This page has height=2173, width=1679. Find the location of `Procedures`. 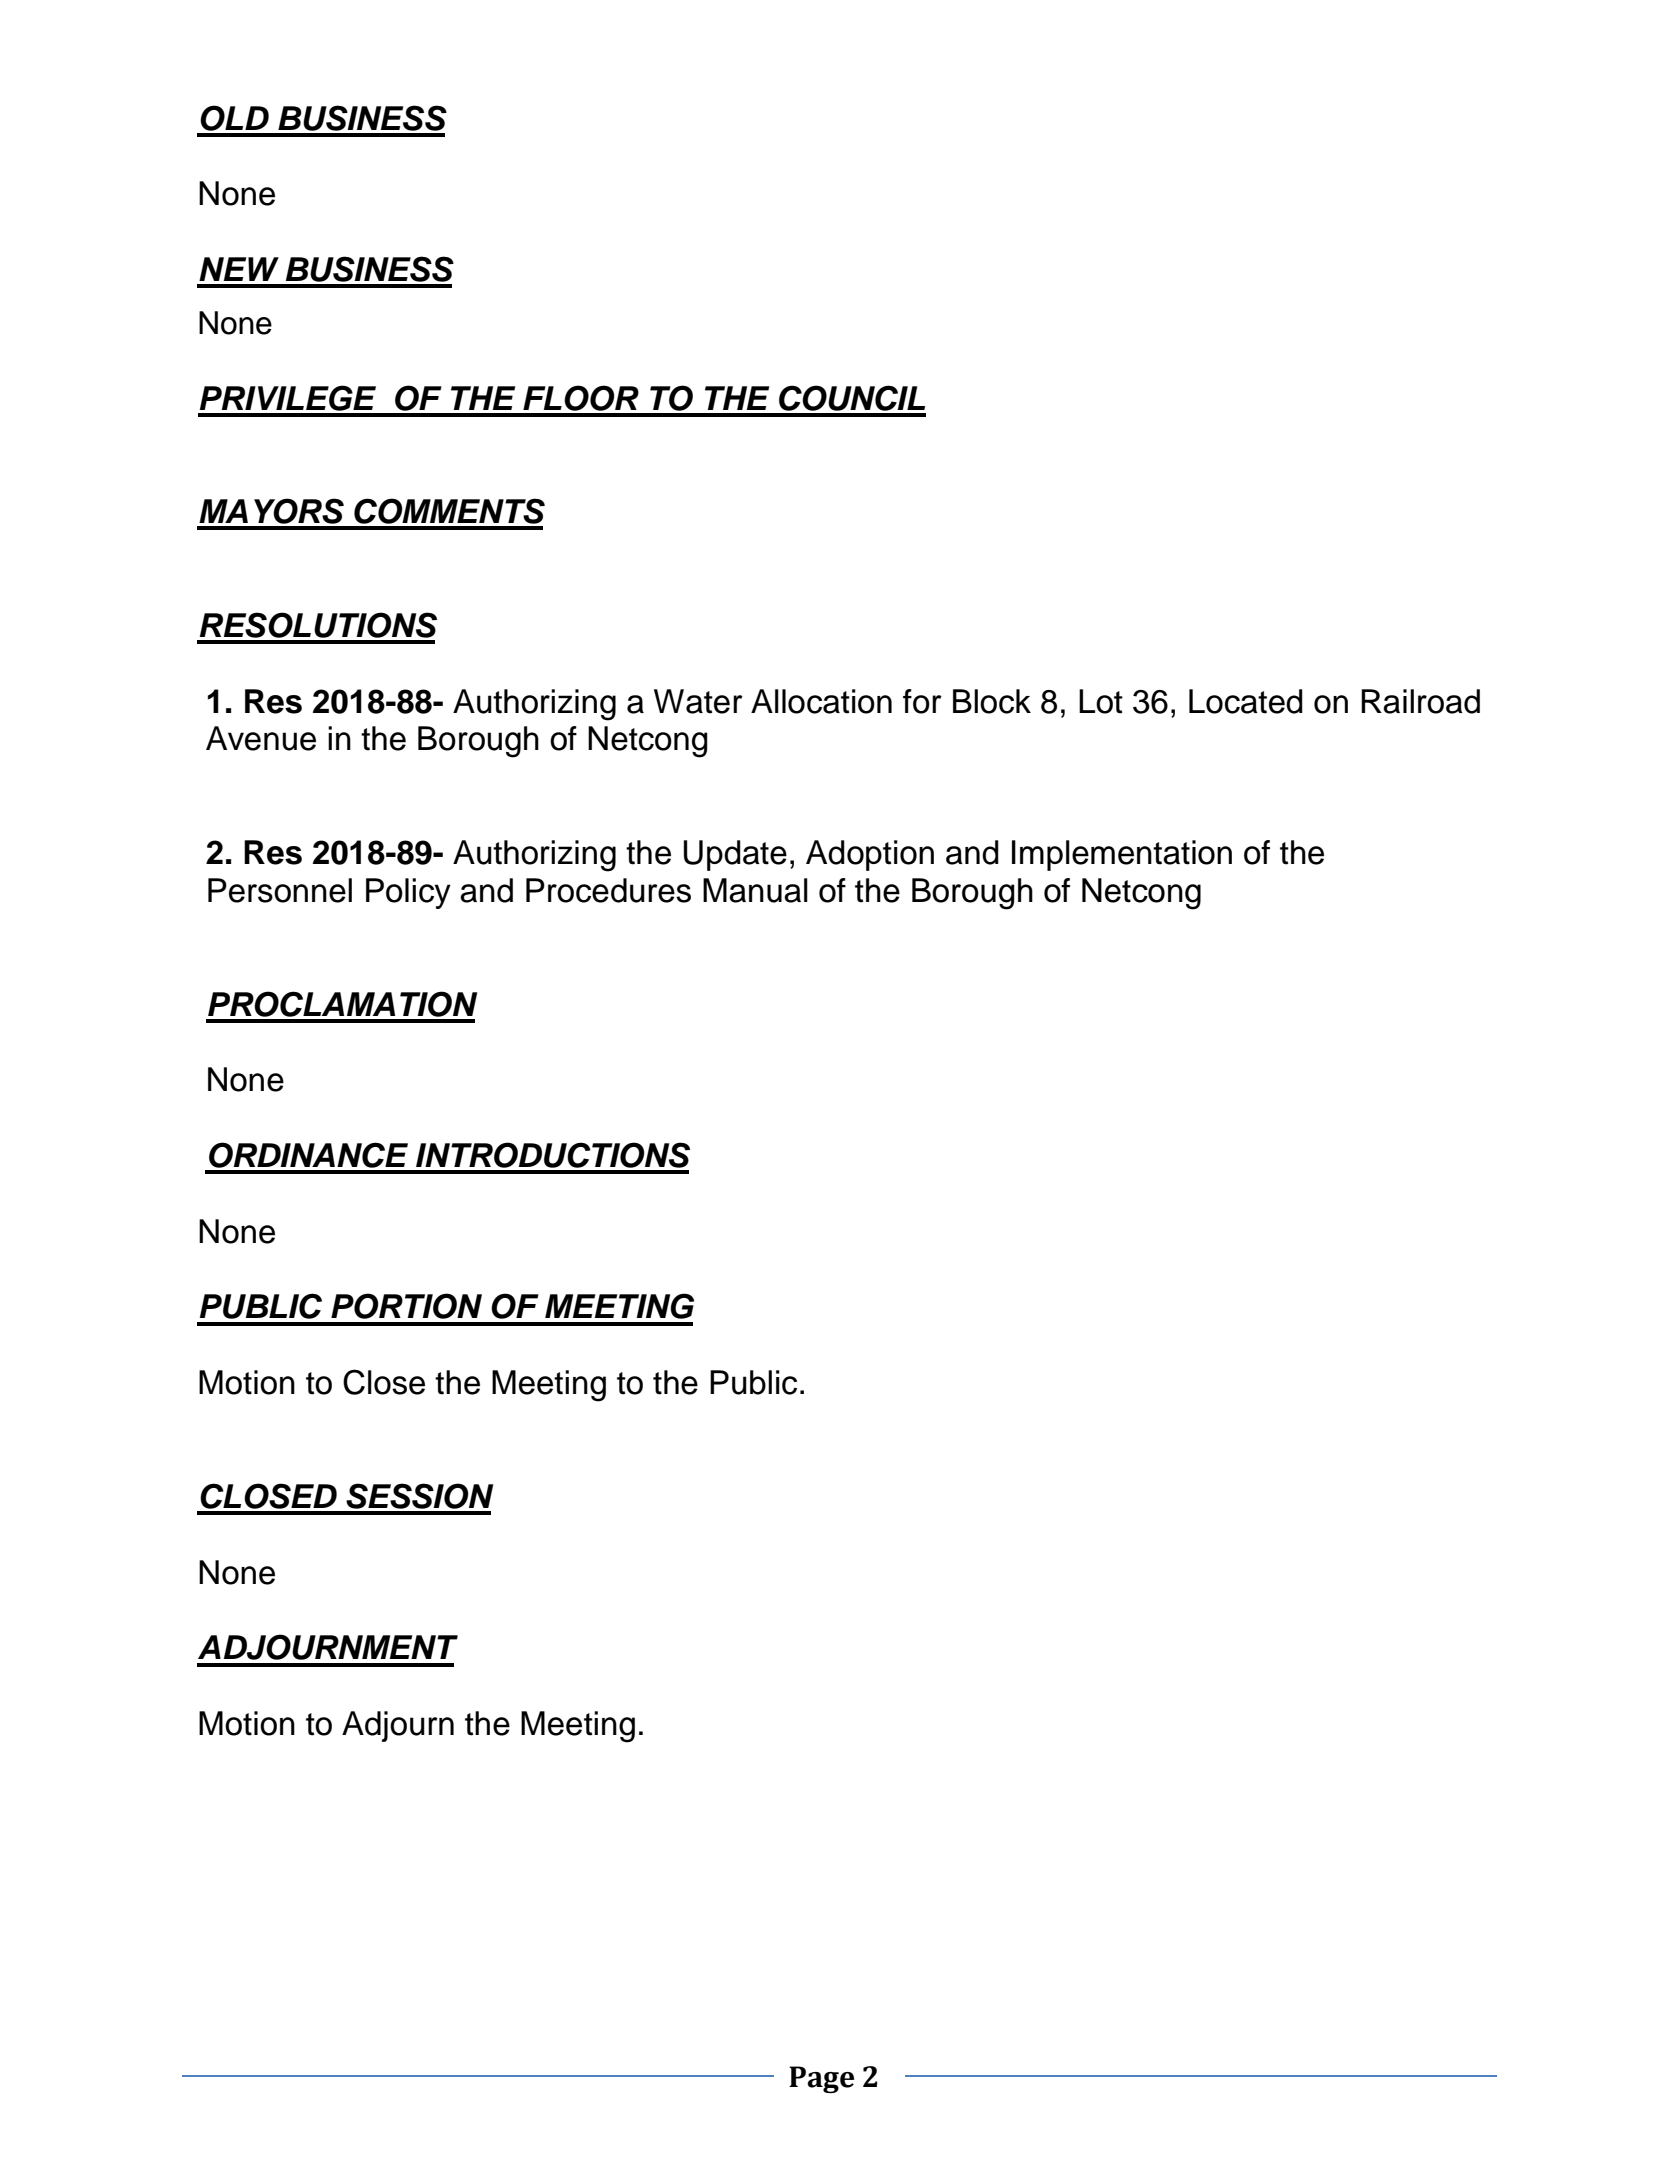

Procedures is located at coordinates (608, 890).
